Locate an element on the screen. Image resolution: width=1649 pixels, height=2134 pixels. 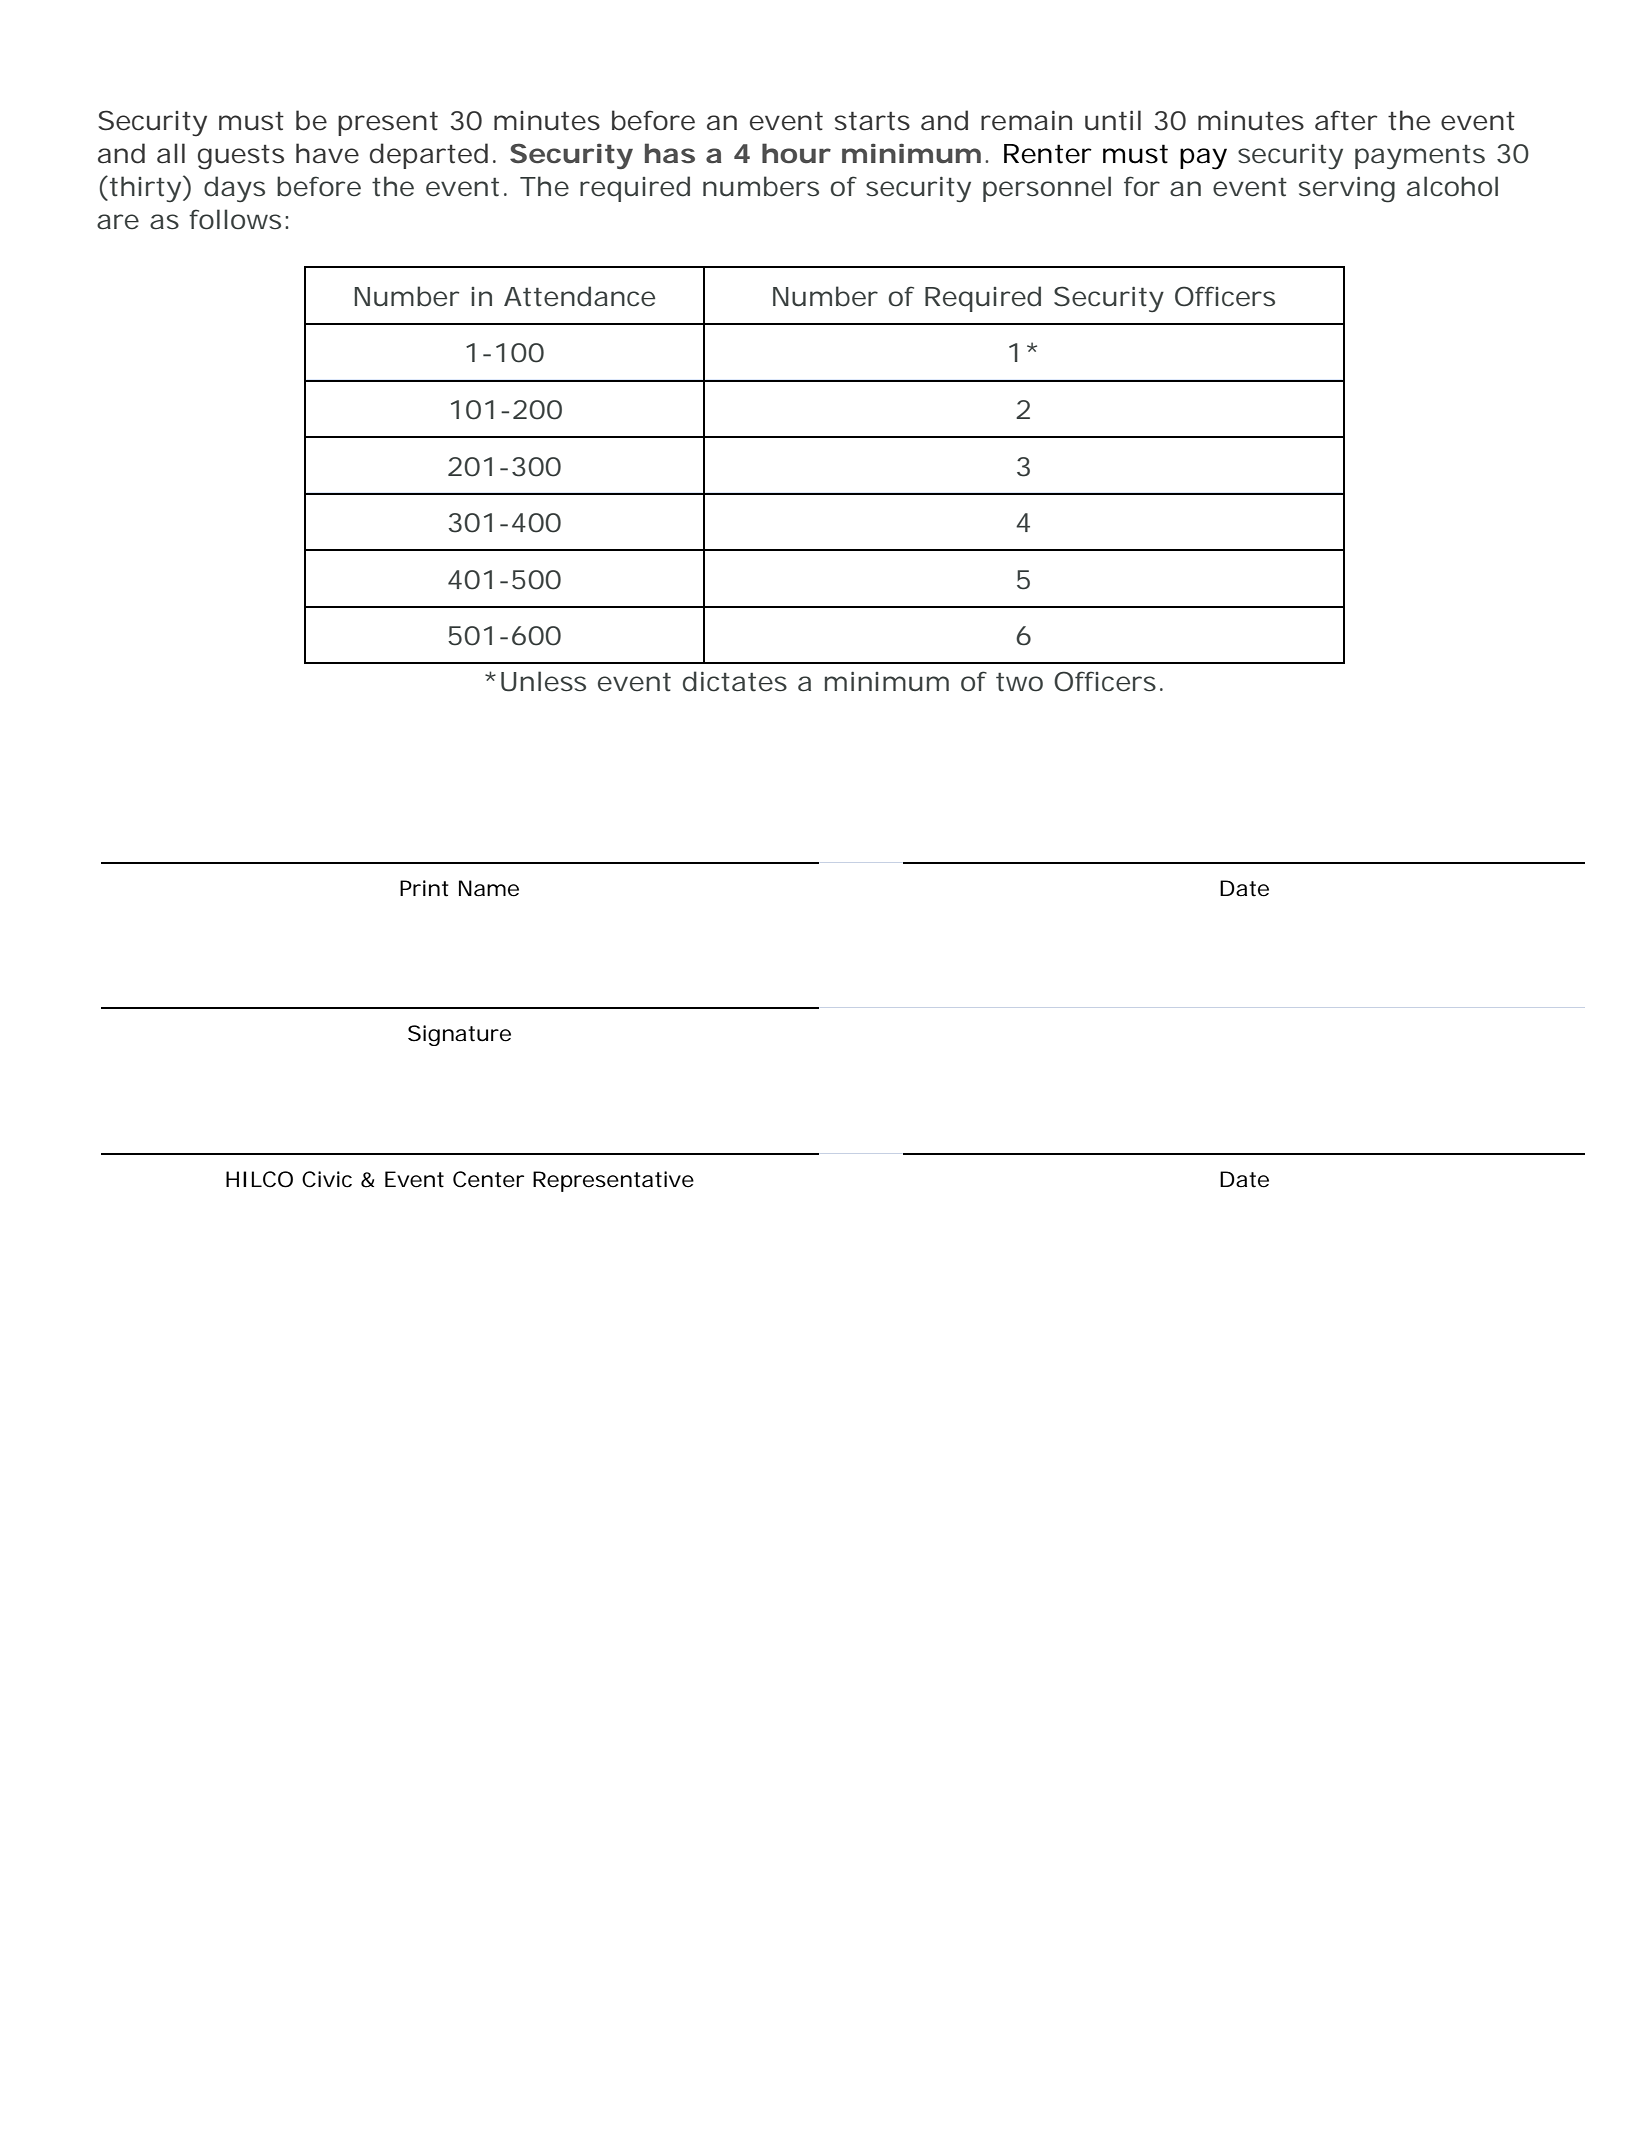
Unless is located at coordinates (543, 681).
